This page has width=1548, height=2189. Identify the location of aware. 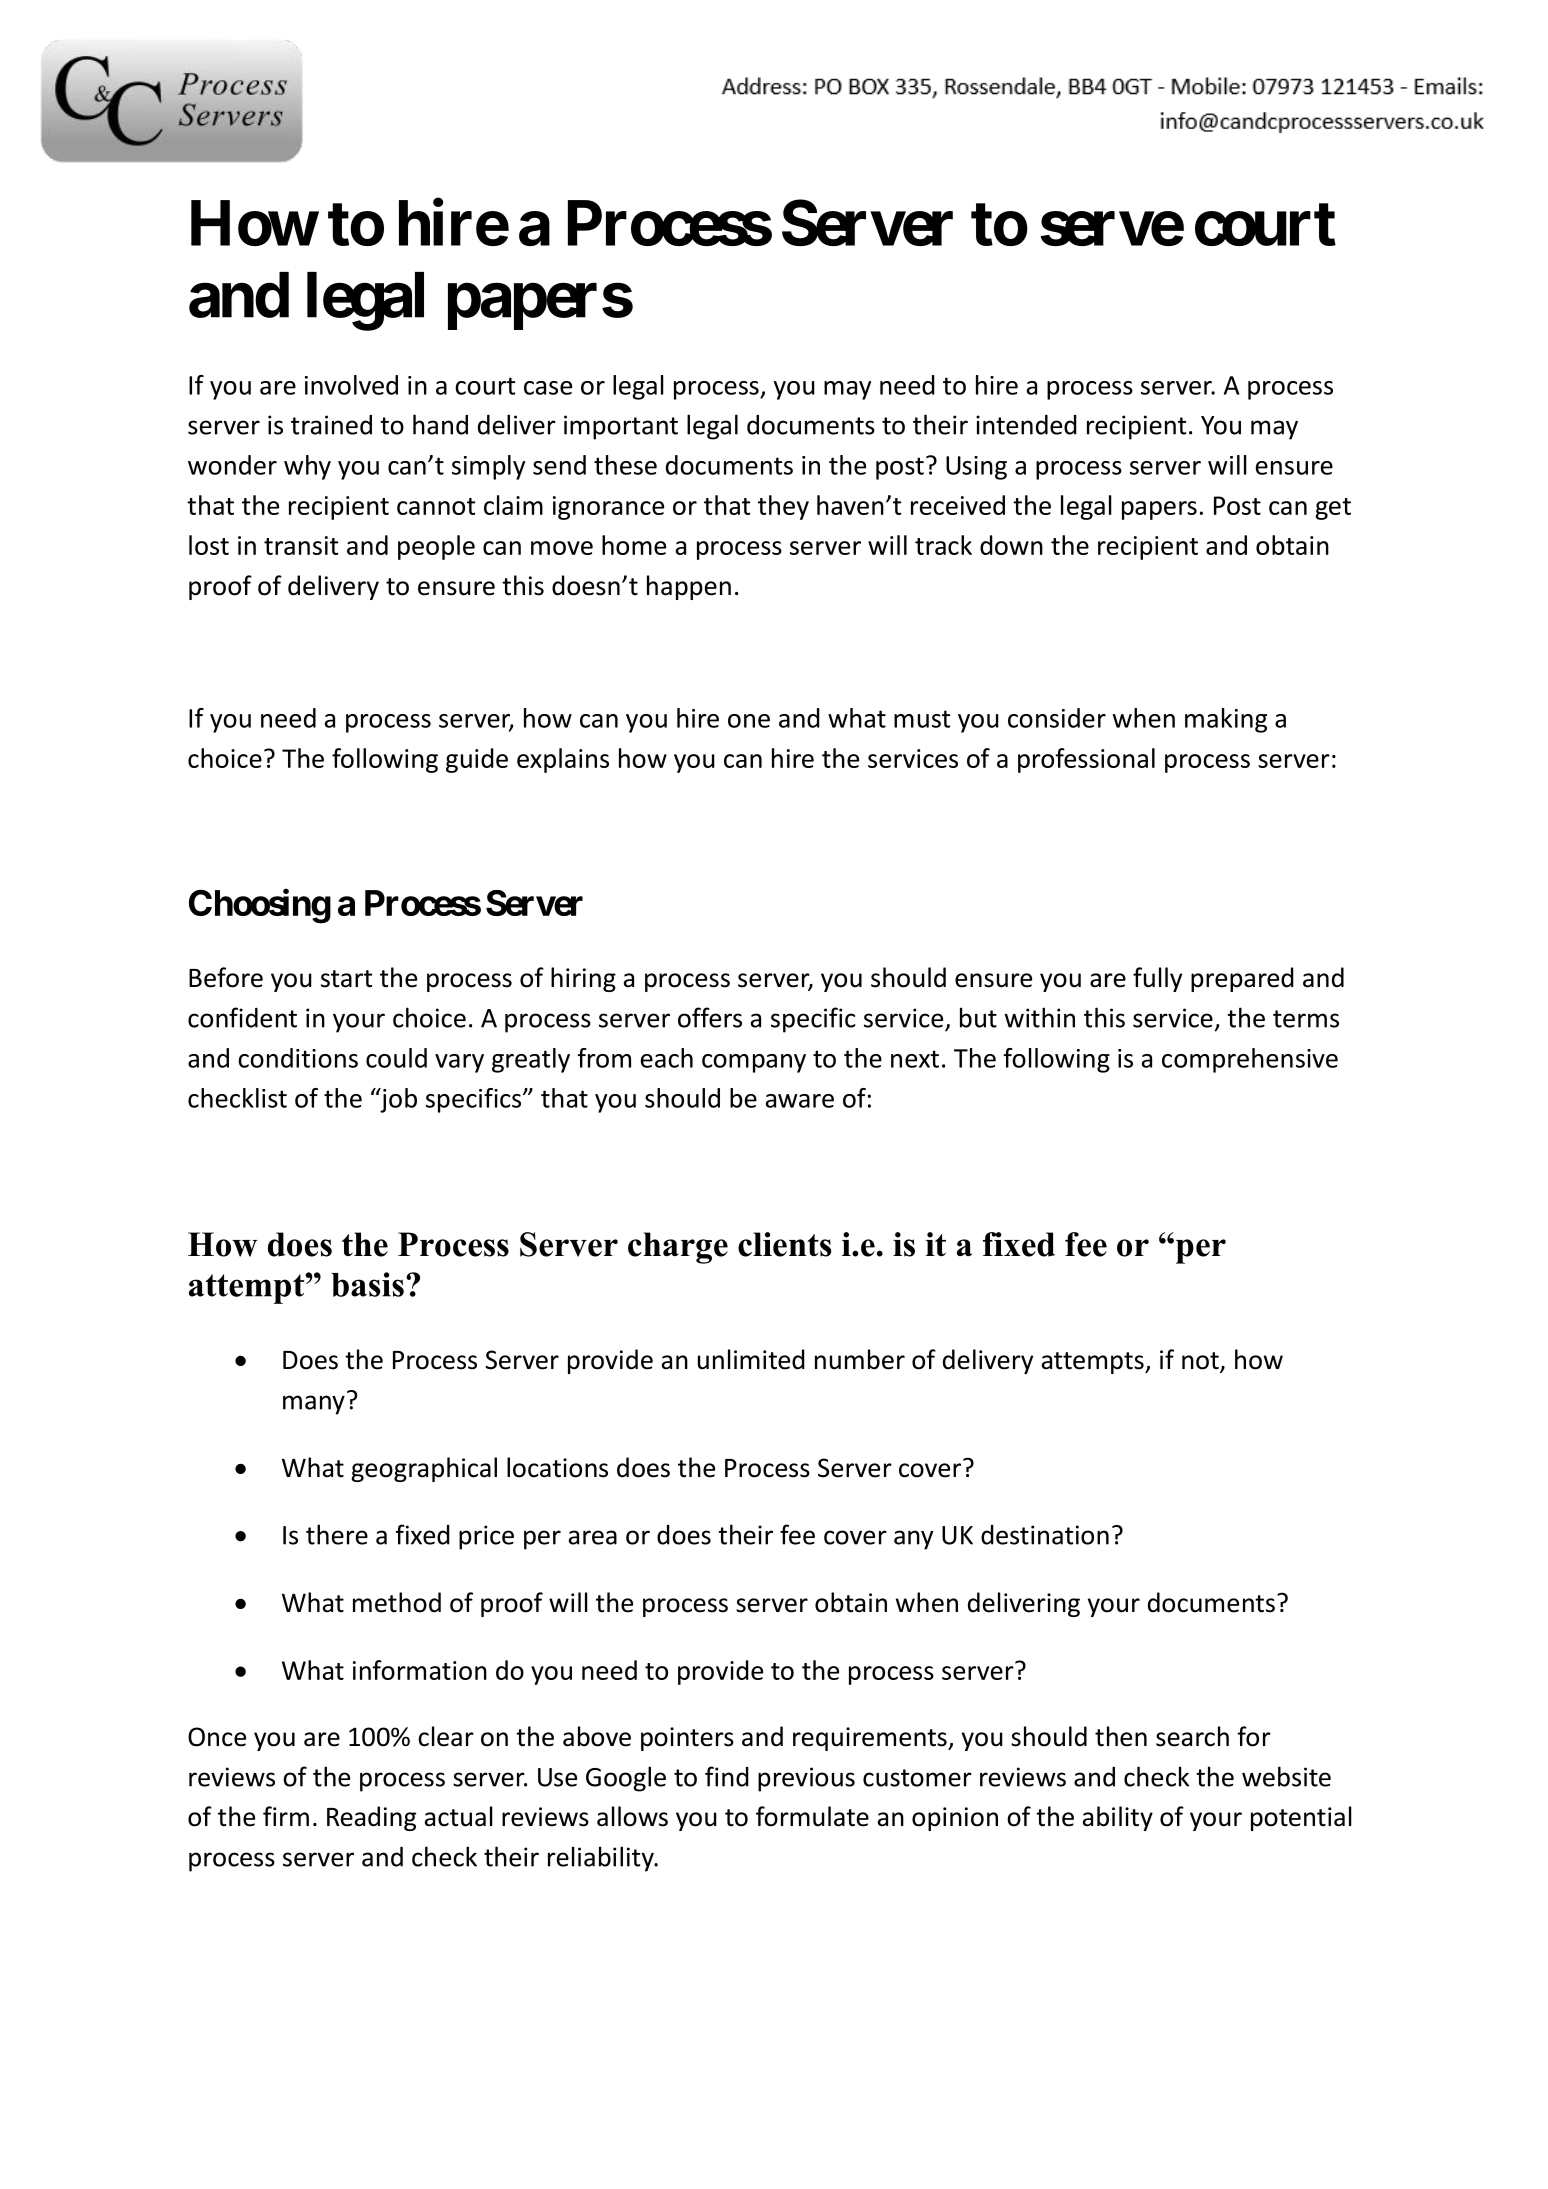
(800, 1101).
